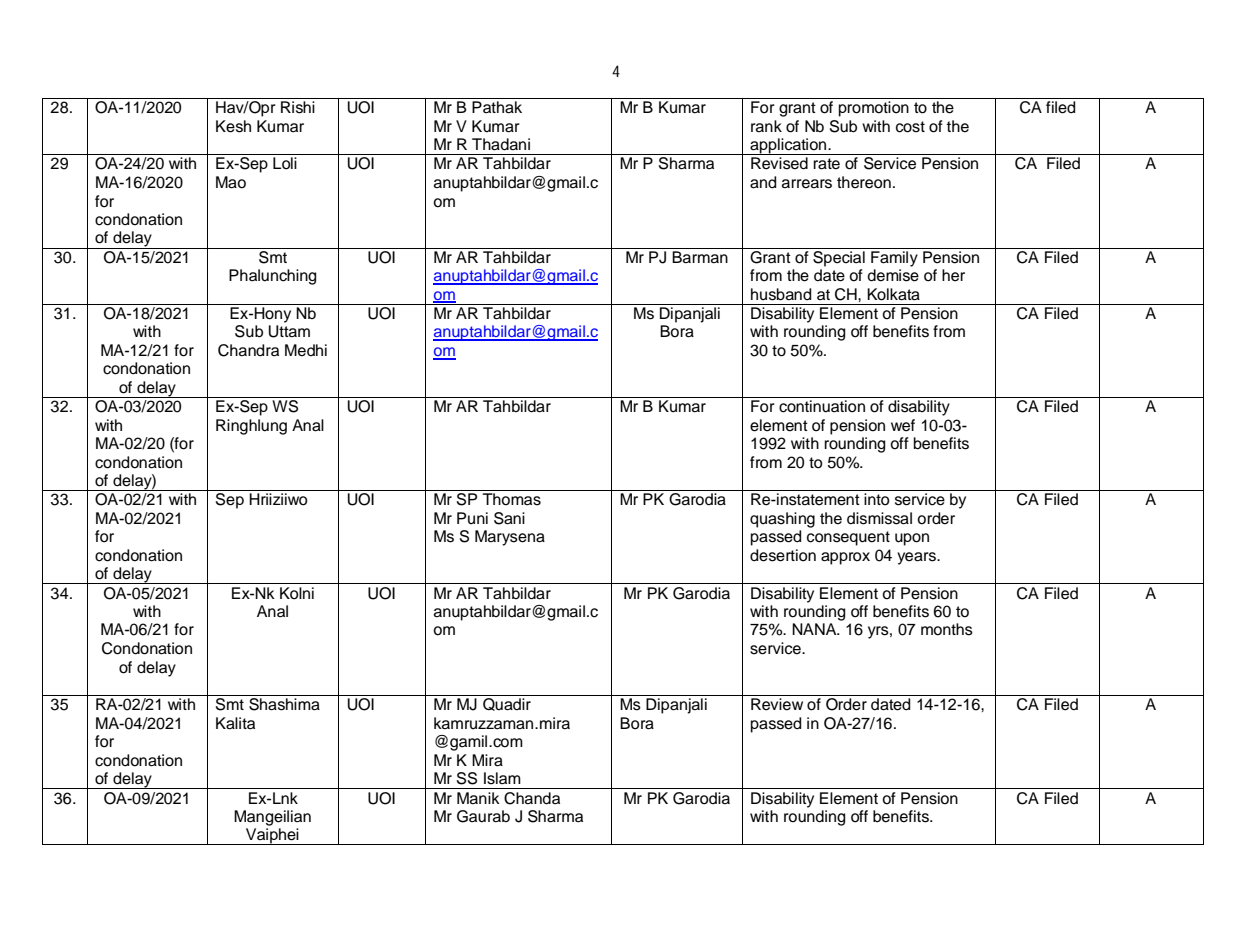 The image size is (1233, 952). I want to click on Thomas, so click(512, 499).
